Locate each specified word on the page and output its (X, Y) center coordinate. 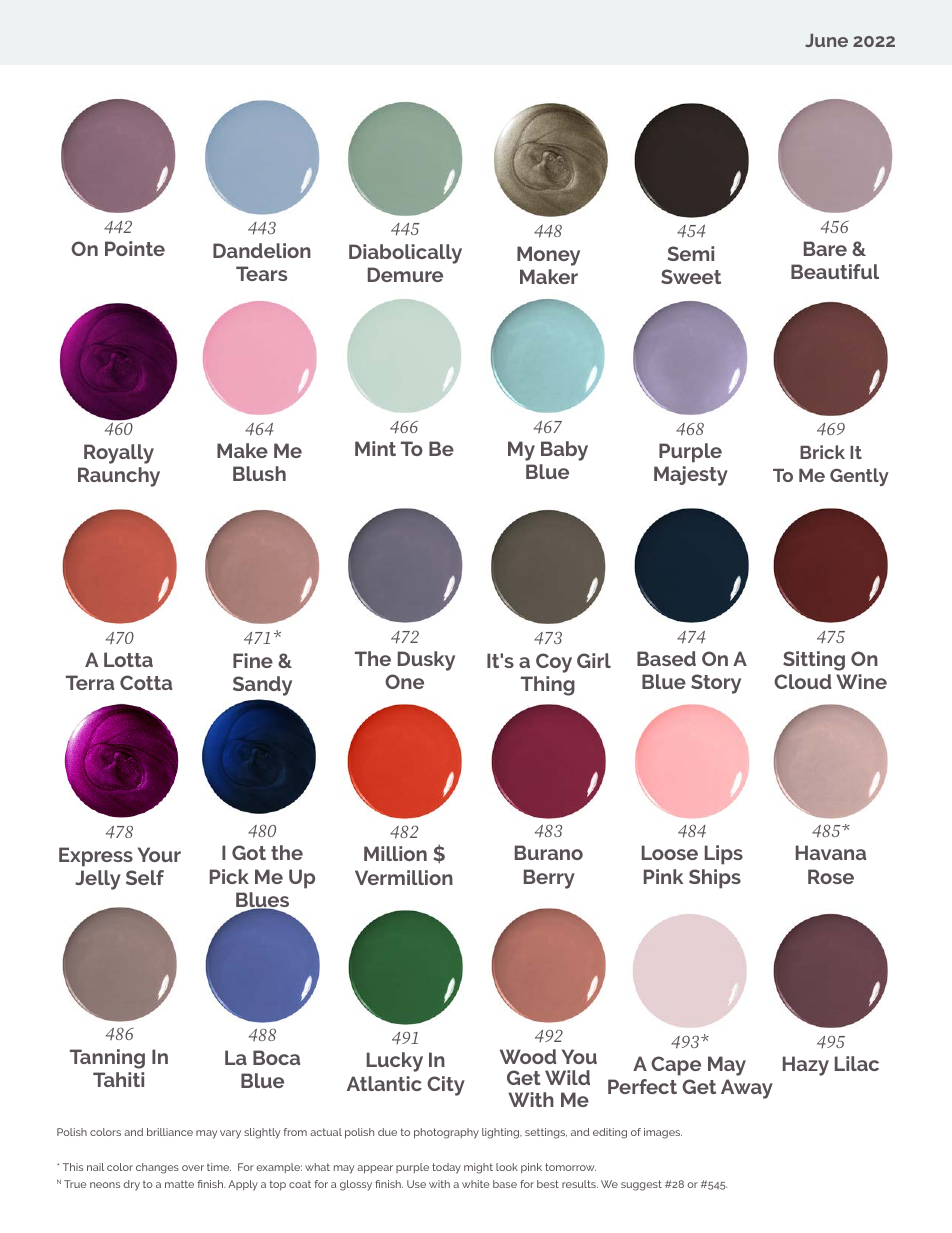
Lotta (128, 659)
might (478, 1168)
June (826, 40)
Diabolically (405, 254)
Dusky (426, 661)
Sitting (814, 661)
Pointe (135, 248)
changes (157, 1168)
